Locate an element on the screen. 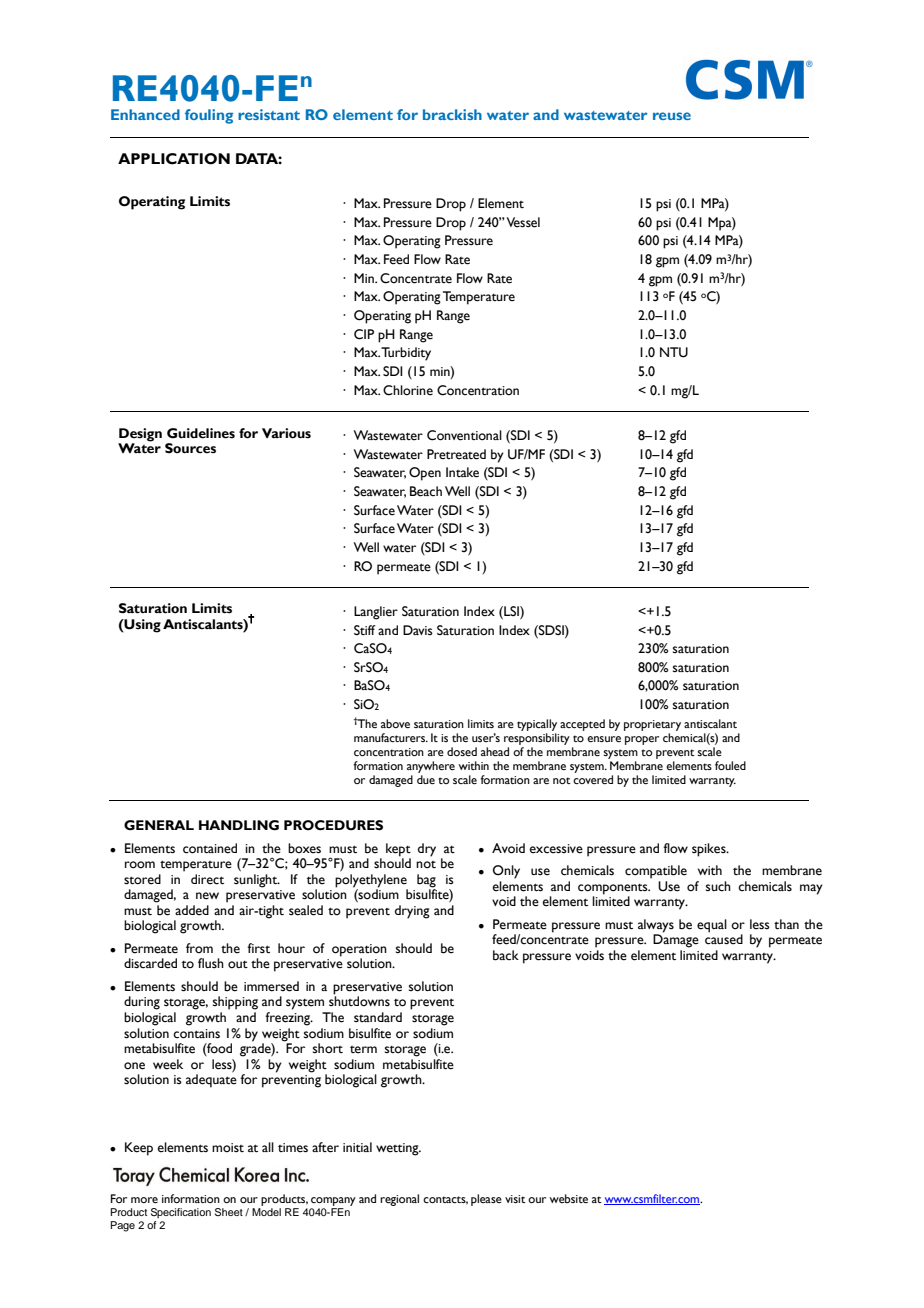 This screenshot has height=1308, width=924. APPLICATION is located at coordinates (174, 159).
